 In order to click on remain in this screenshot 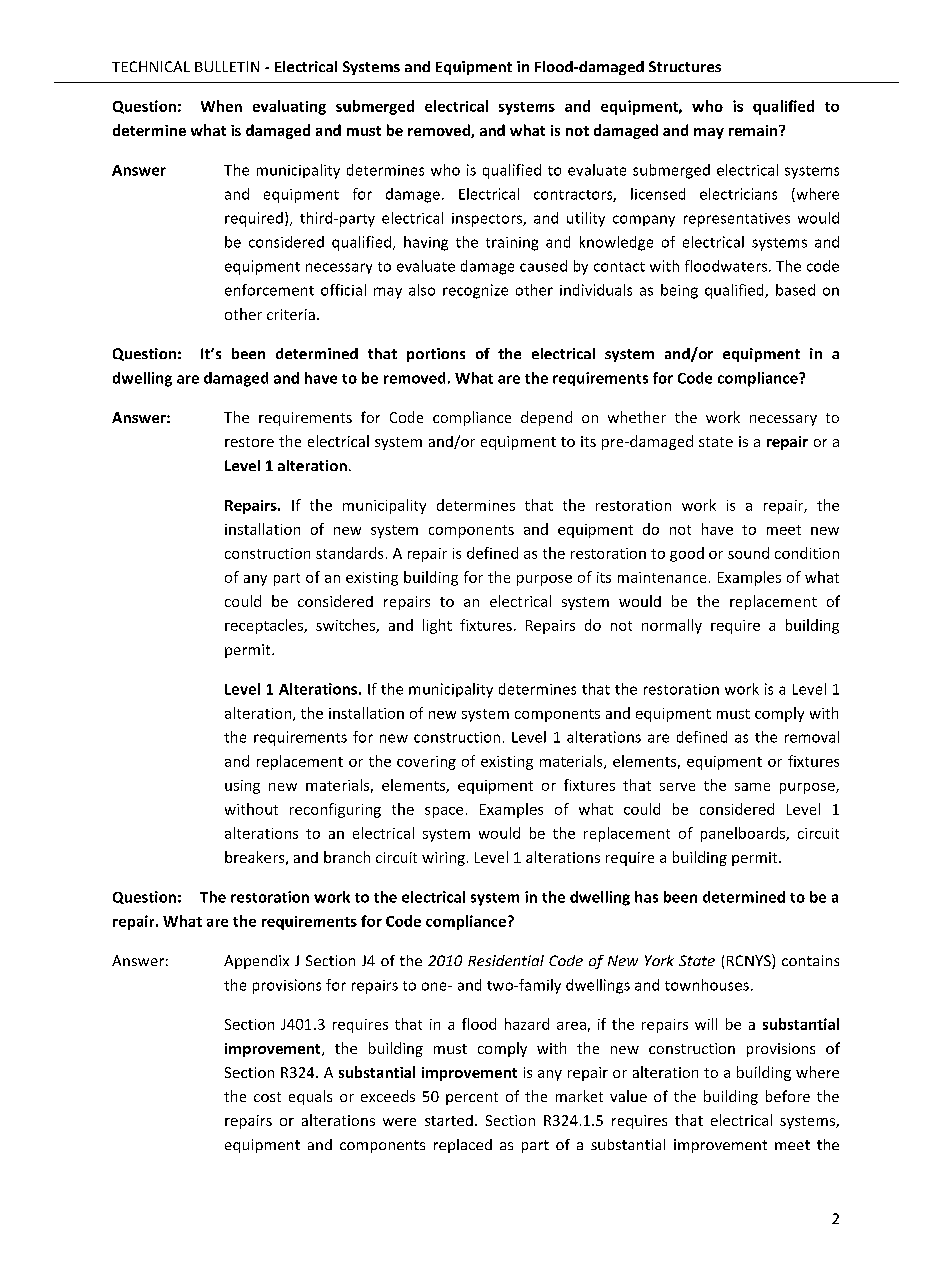, I will do `click(754, 130)`.
